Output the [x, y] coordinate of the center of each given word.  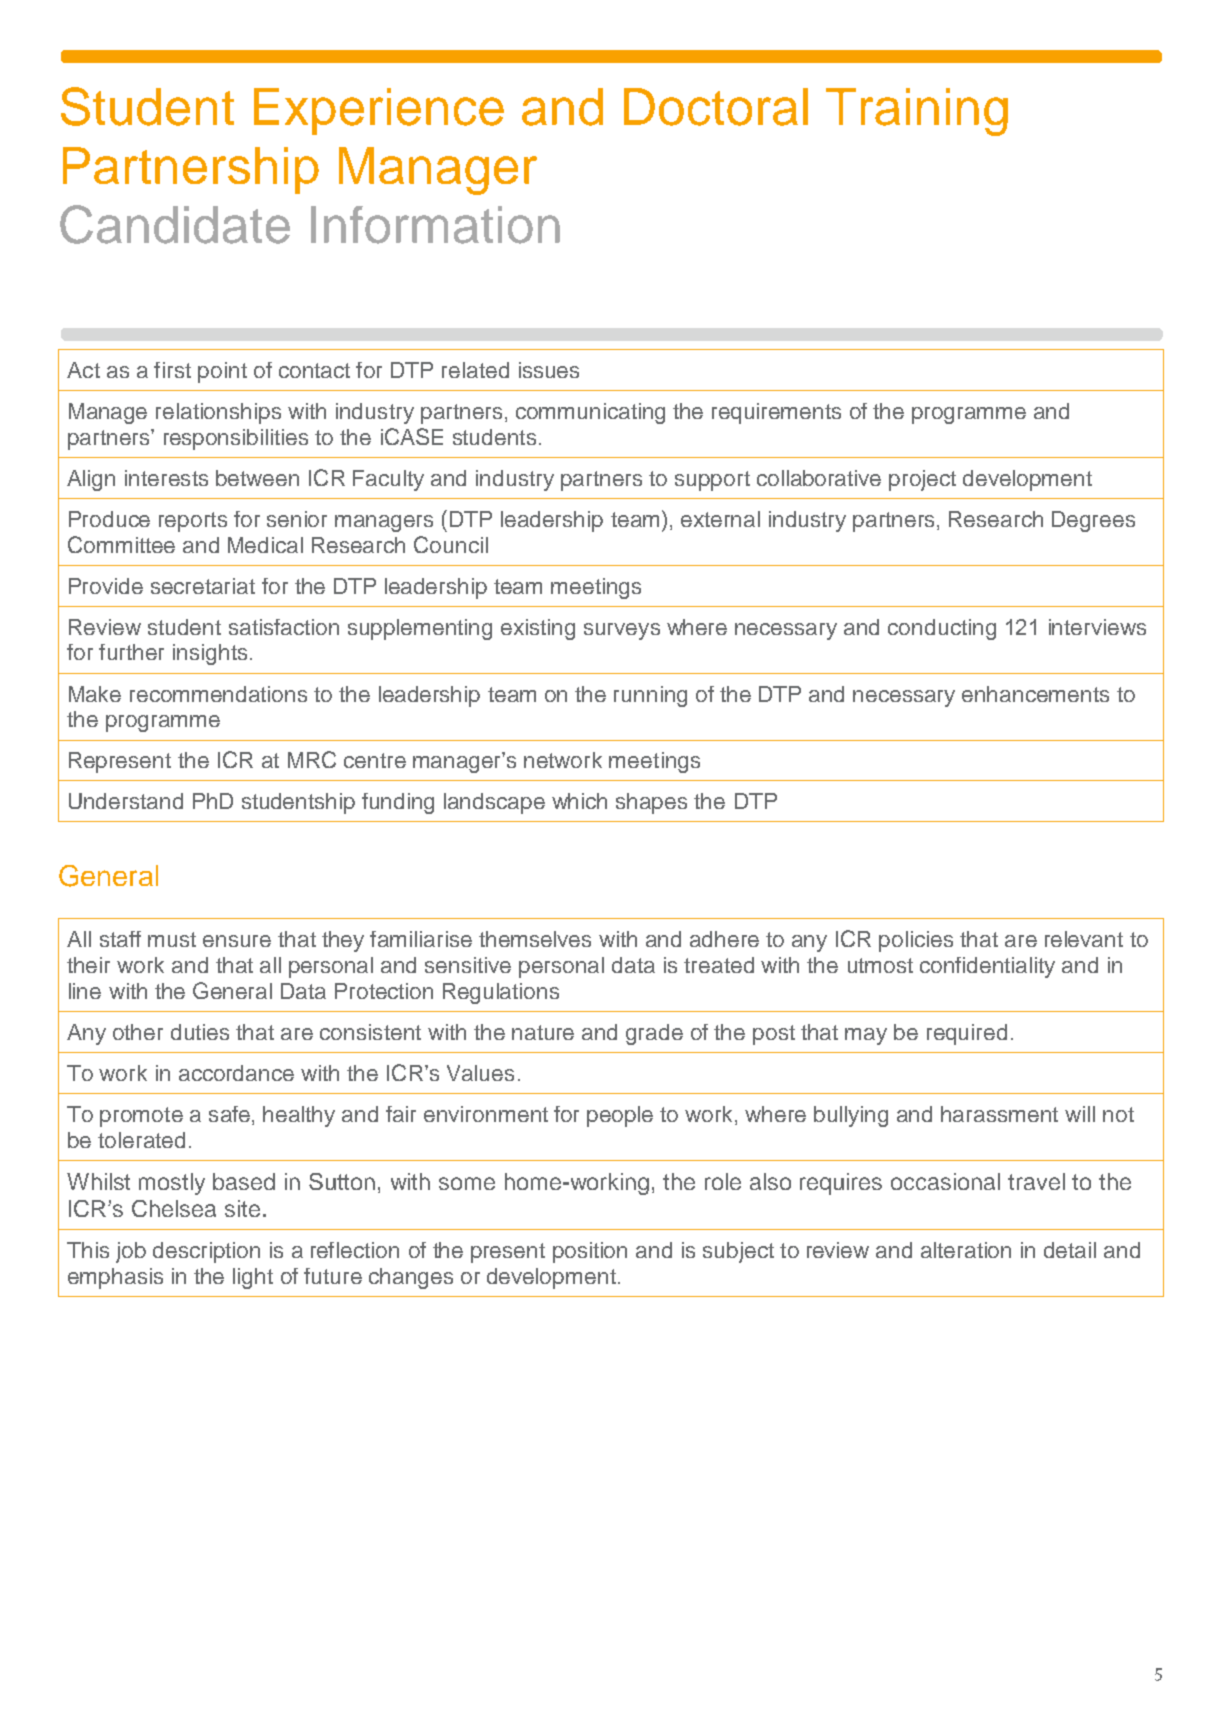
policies [916, 941]
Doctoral [716, 107]
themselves [535, 939]
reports [193, 522]
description [206, 1252]
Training [917, 112]
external [720, 519]
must [172, 939]
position [590, 1252]
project [922, 480]
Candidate [175, 224]
